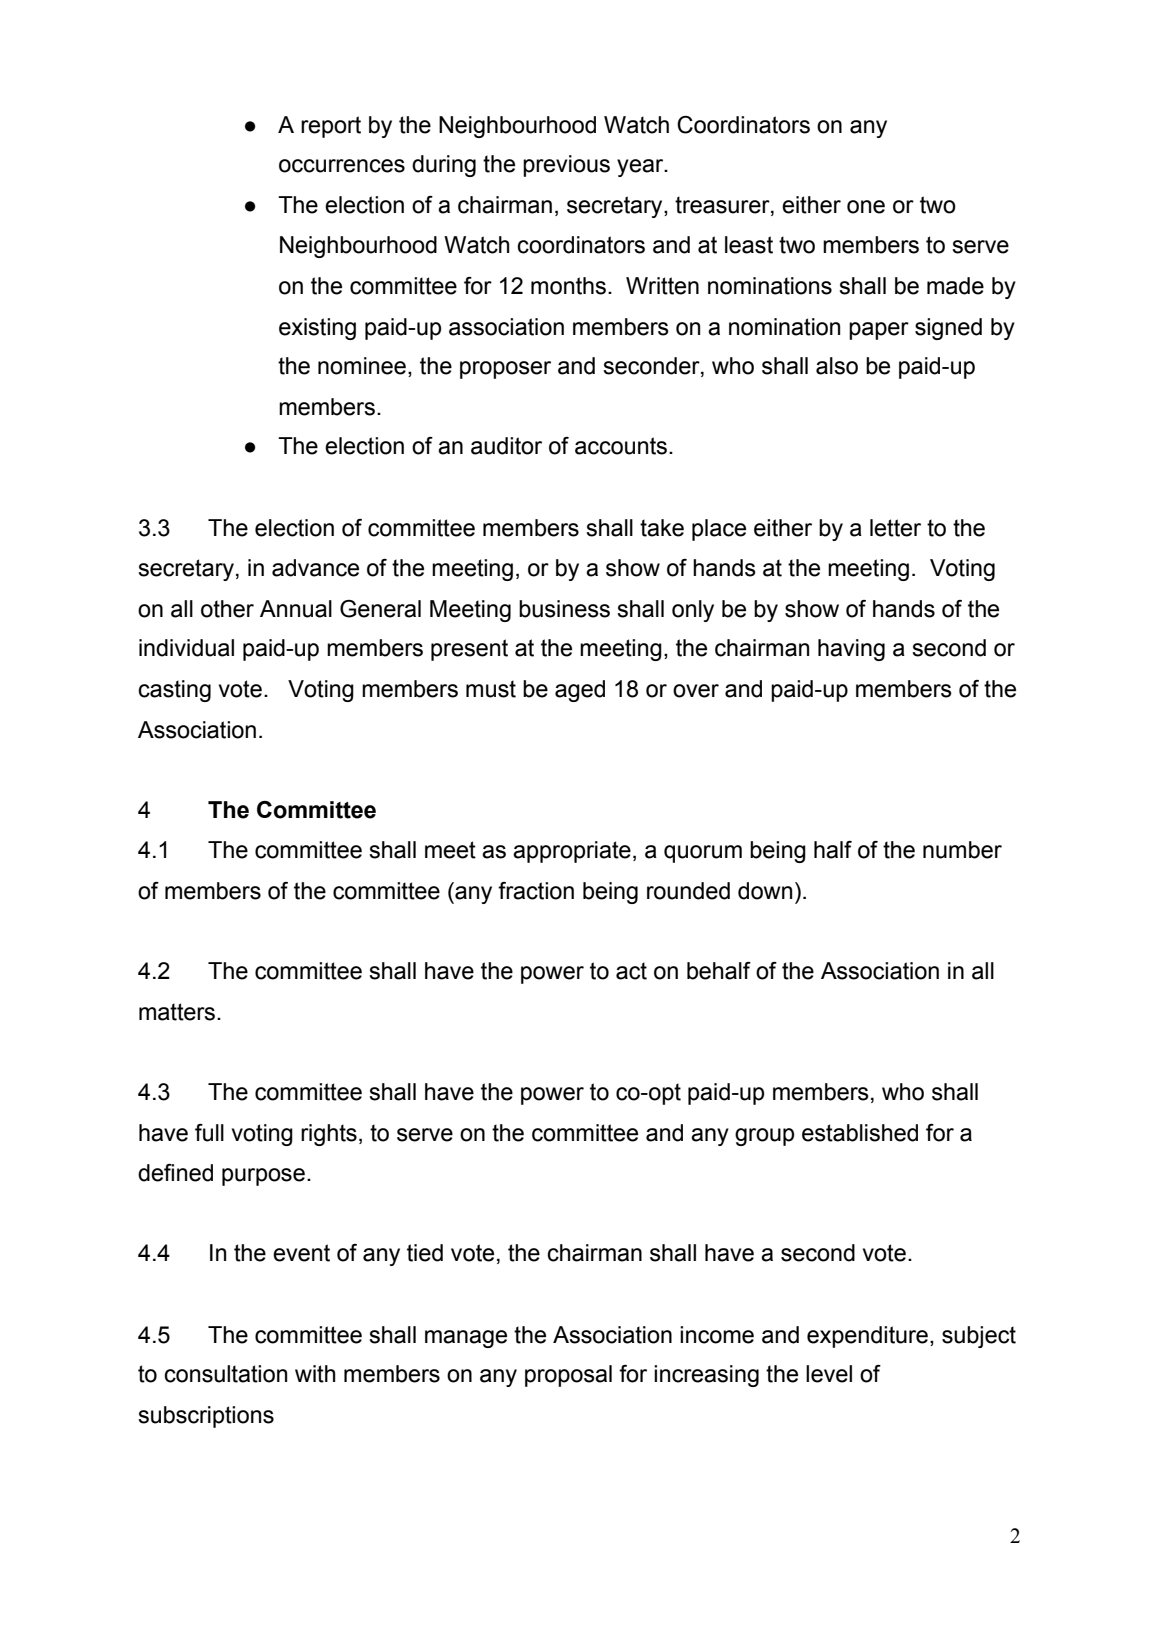 This page has width=1160, height=1641. I want to click on proposal, so click(568, 1376).
